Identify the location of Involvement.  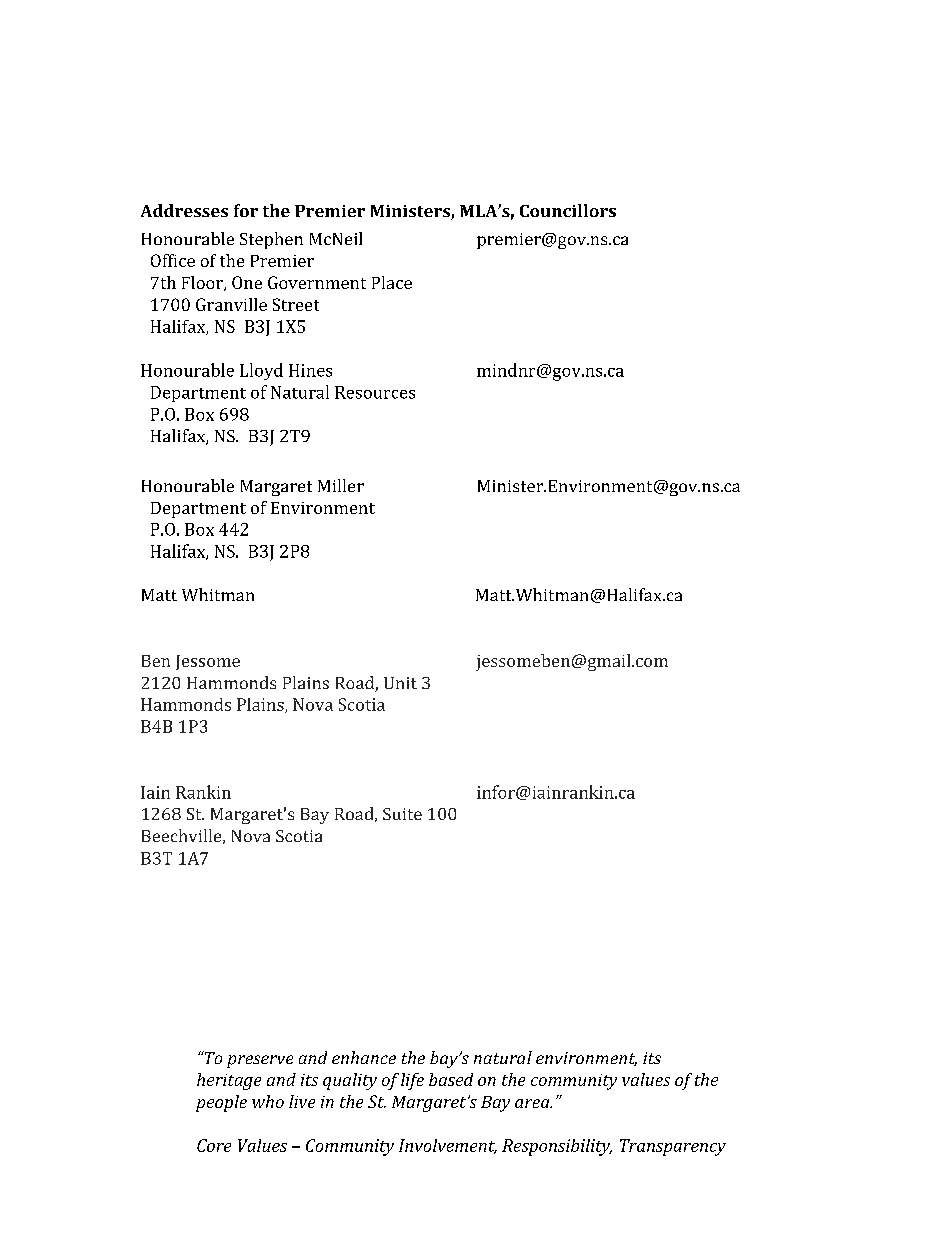
(448, 1146).
